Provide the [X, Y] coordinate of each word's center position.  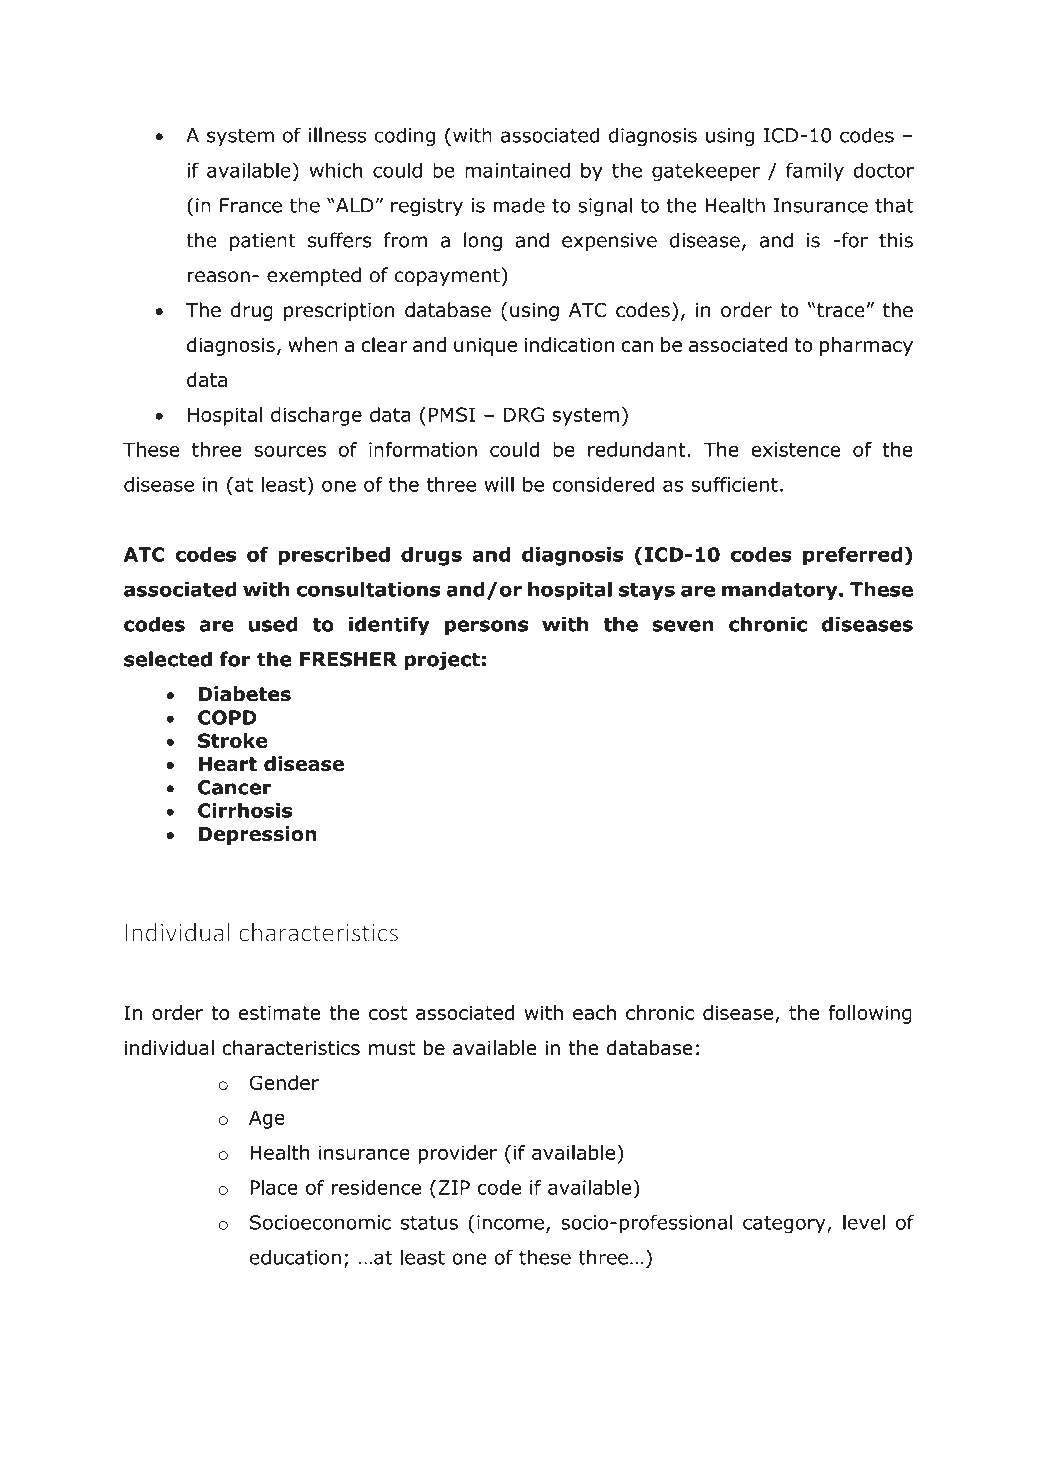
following [870, 1014]
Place [274, 1187]
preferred [852, 556]
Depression [257, 835]
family [815, 172]
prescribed [334, 556]
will [499, 484]
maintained [517, 170]
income [510, 1222]
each [594, 1012]
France [251, 205]
